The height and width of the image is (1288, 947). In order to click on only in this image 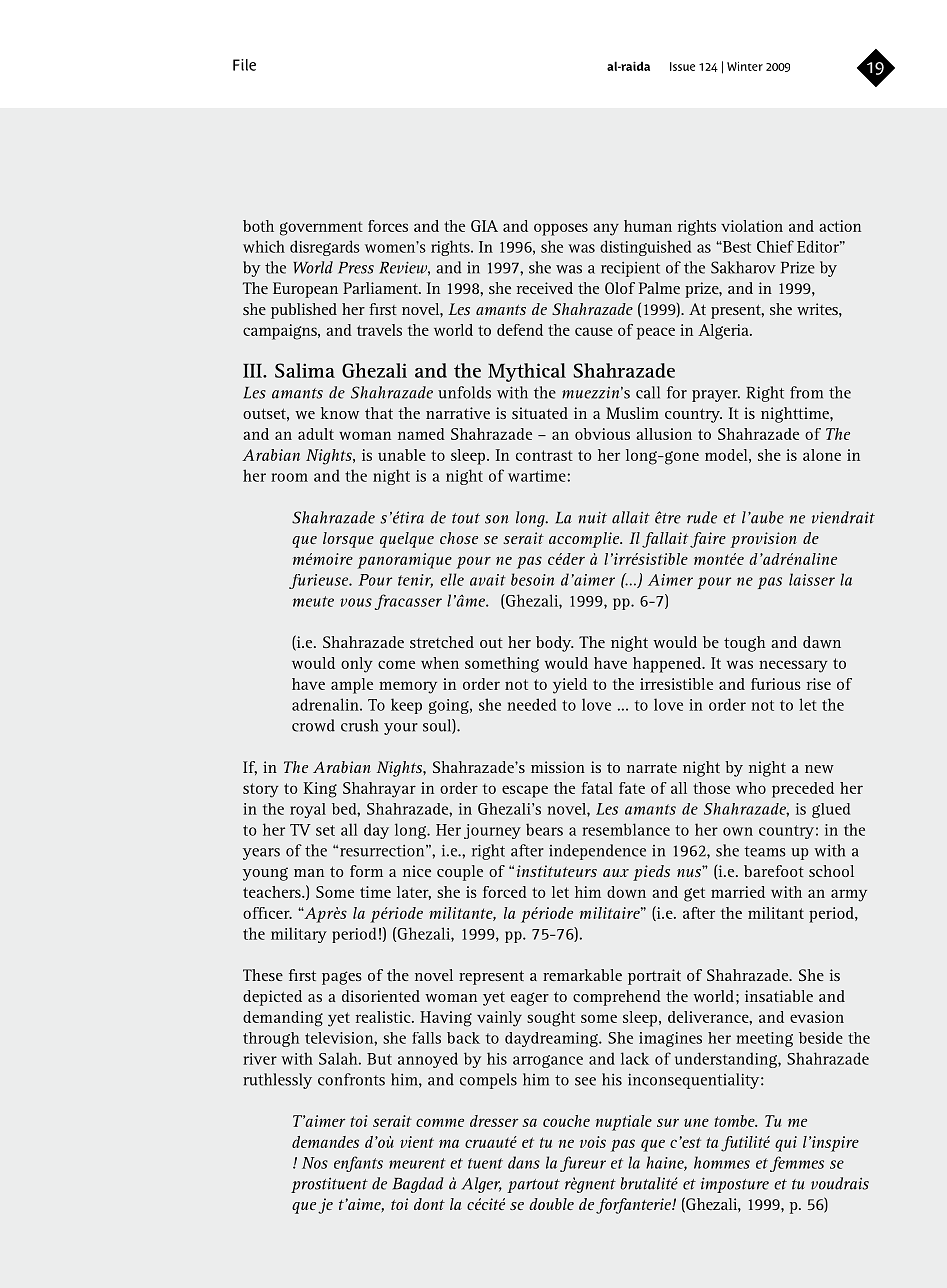, I will do `click(357, 665)`.
